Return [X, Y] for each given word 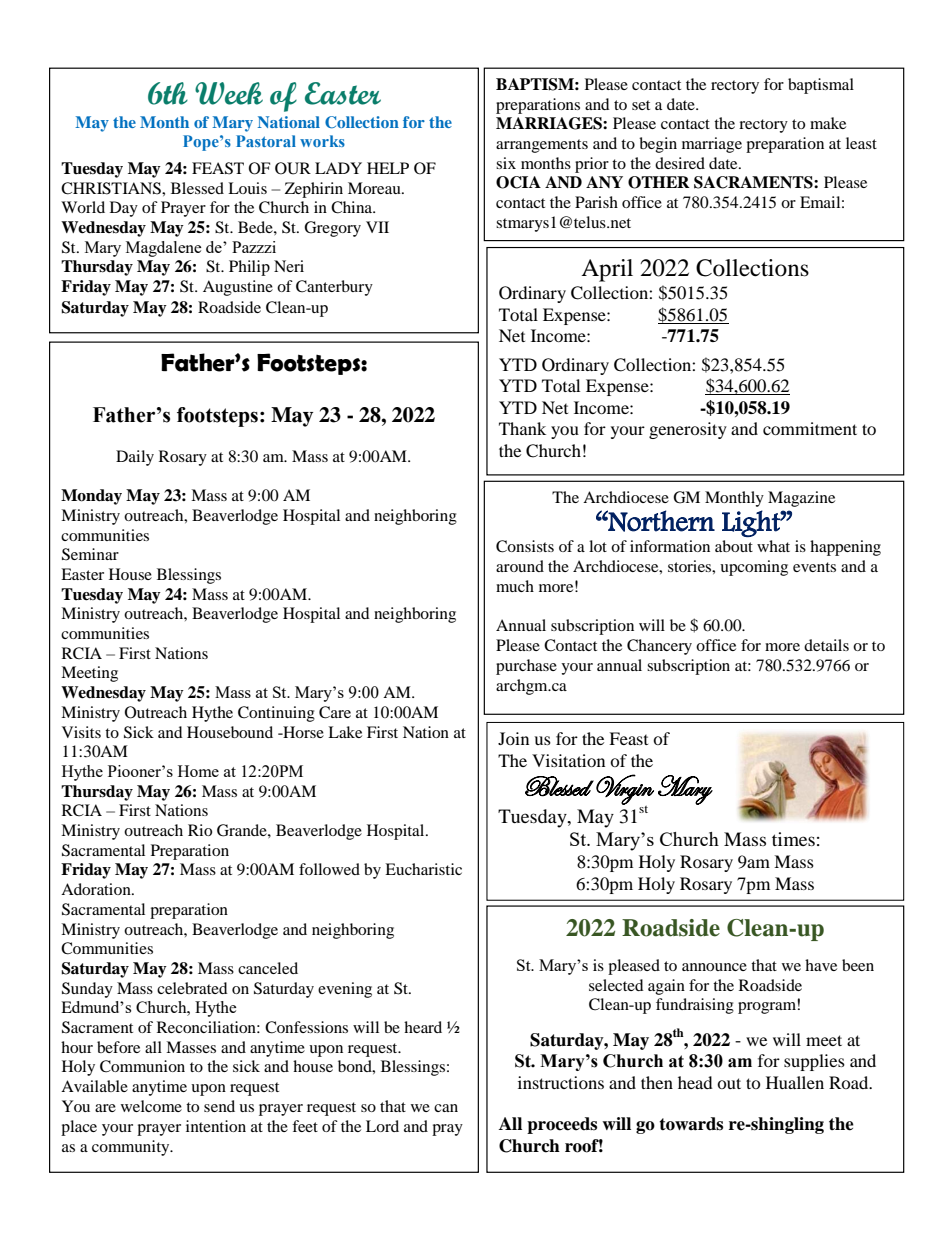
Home [198, 771]
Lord [382, 1126]
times [793, 839]
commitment [810, 428]
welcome [151, 1106]
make [828, 123]
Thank [522, 428]
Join [513, 738]
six [506, 163]
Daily [135, 458]
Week [229, 93]
